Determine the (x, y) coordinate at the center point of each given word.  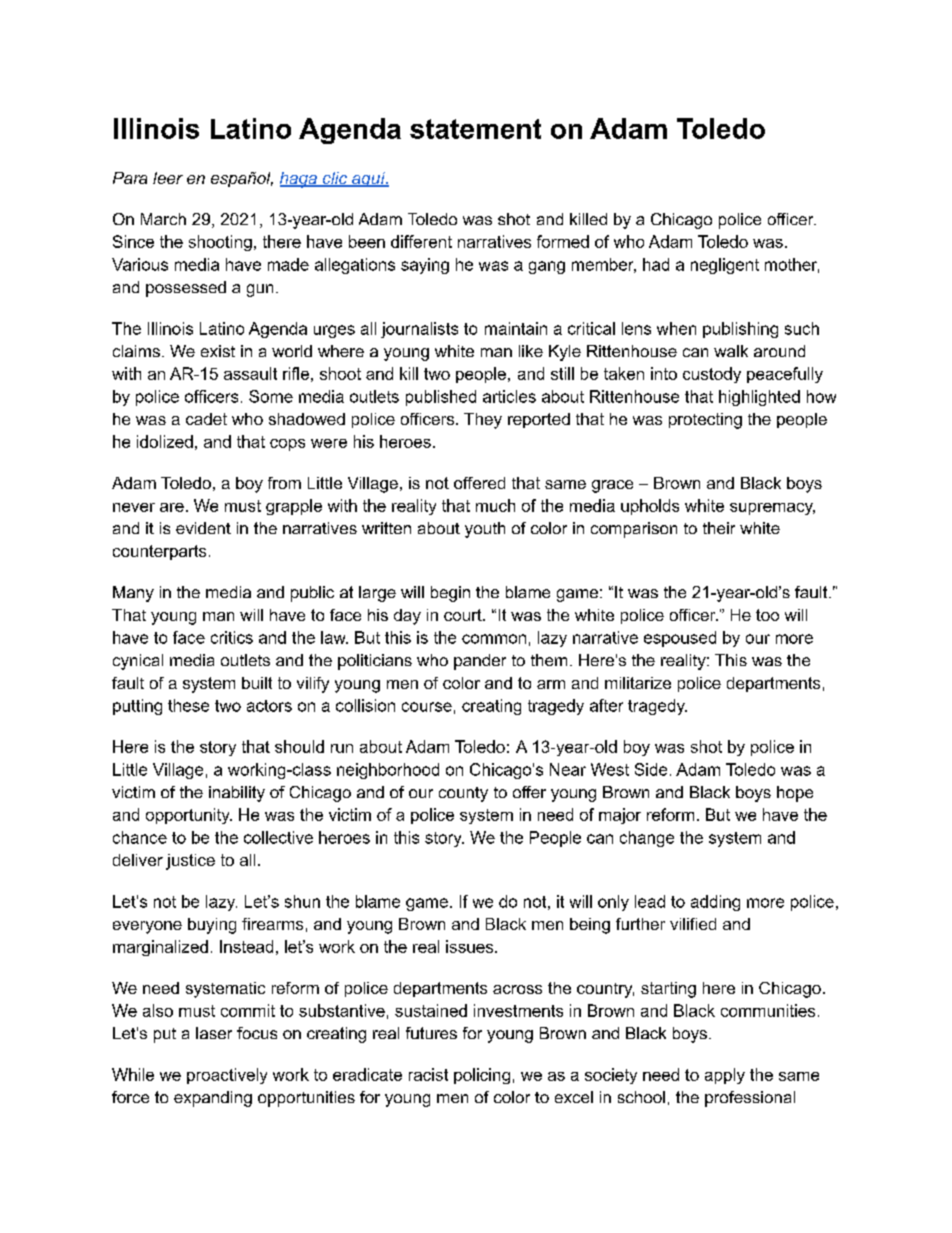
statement (475, 129)
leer (168, 178)
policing (482, 1076)
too (767, 615)
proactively (227, 1076)
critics (232, 637)
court (464, 615)
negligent (725, 266)
